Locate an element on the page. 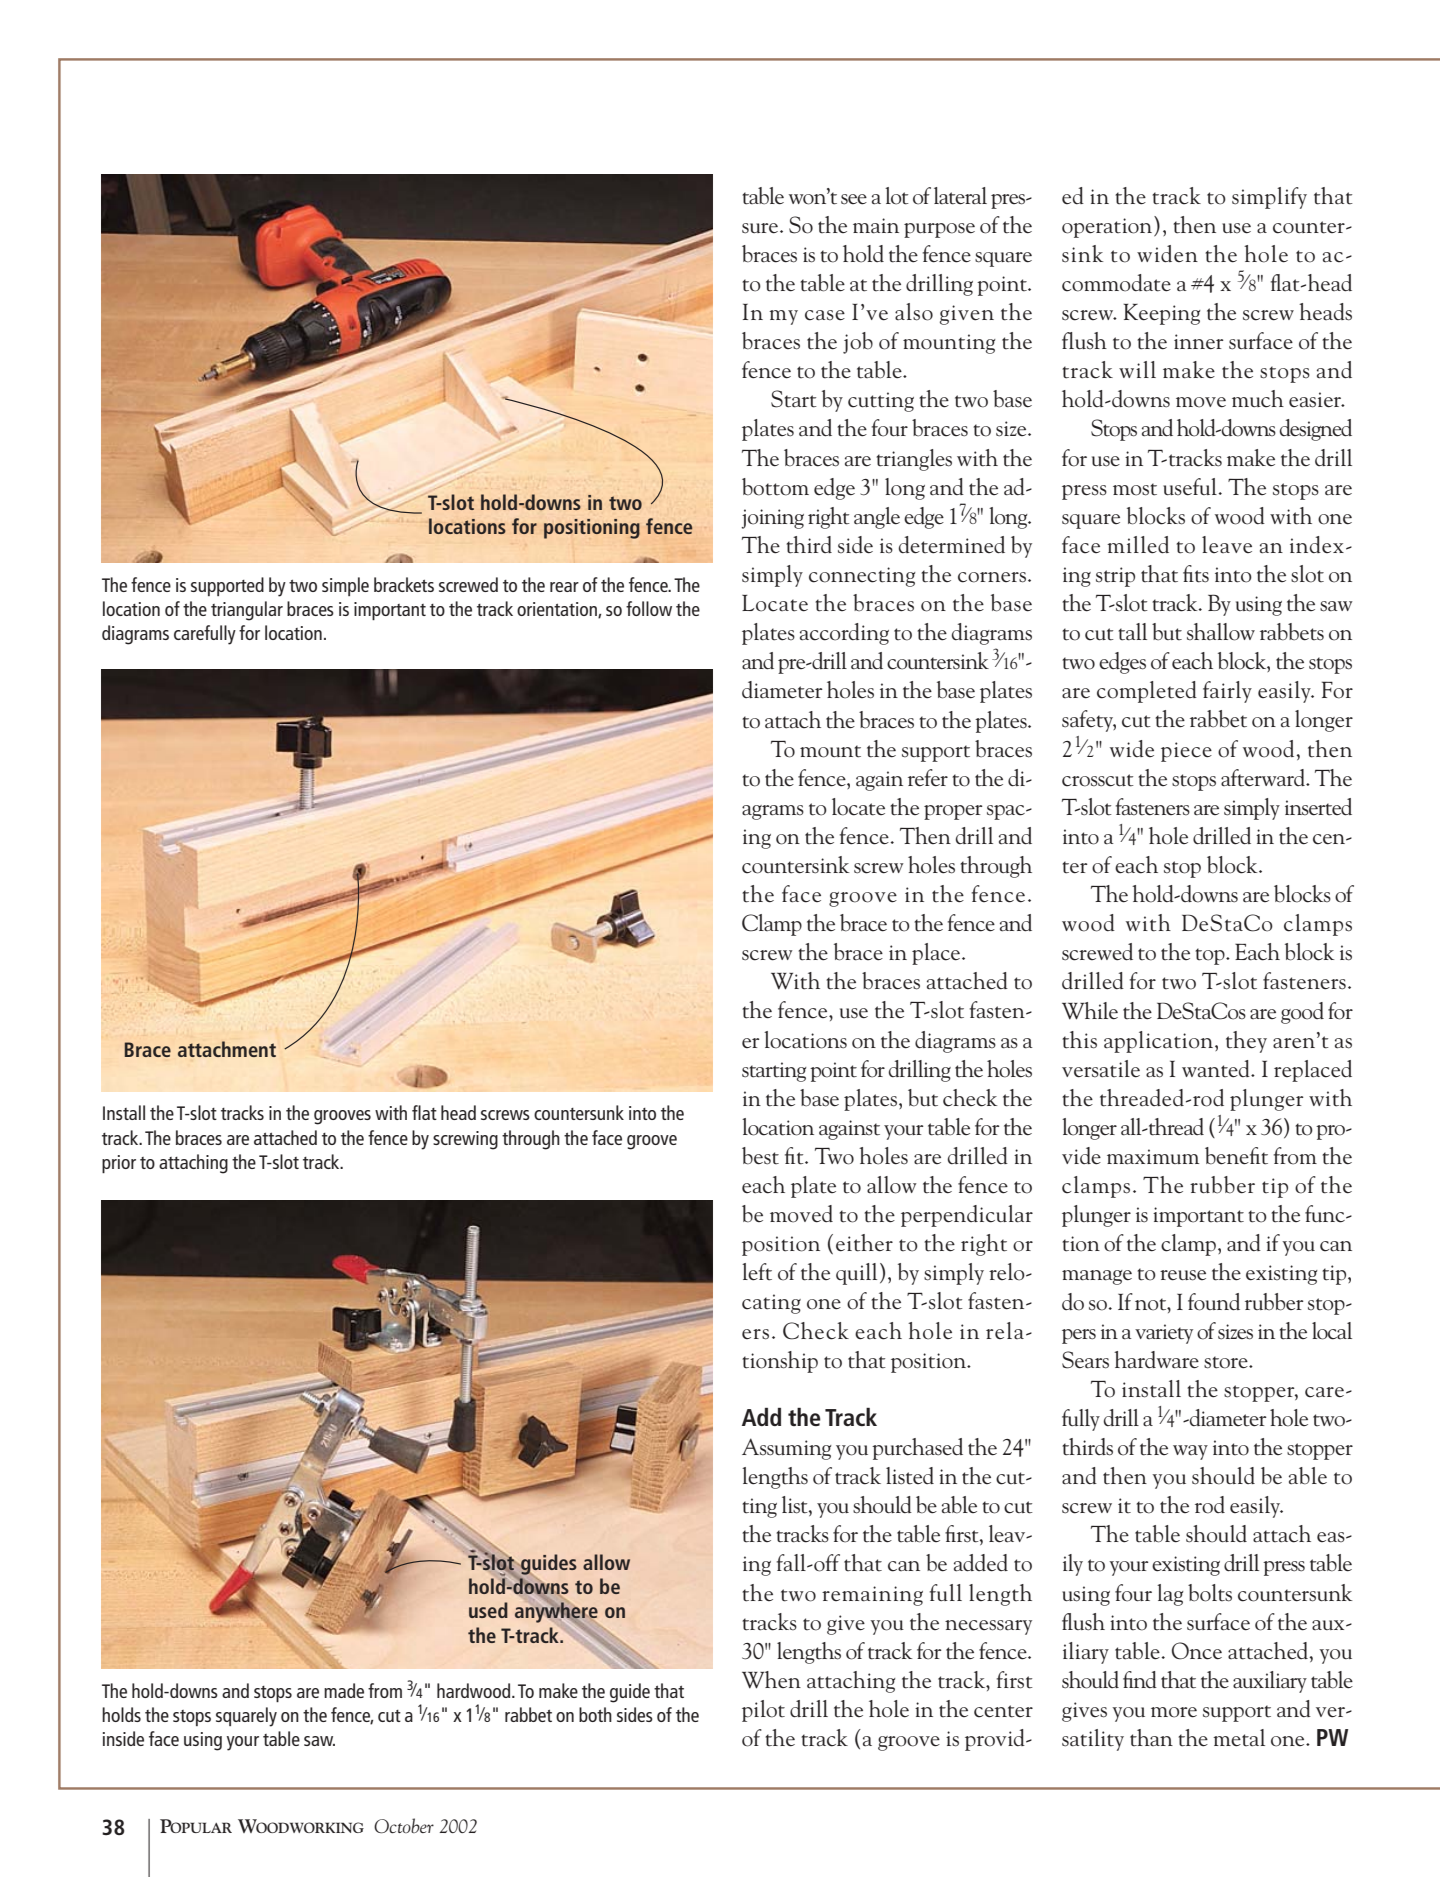 Image resolution: width=1440 pixels, height=1877 pixels. simple is located at coordinates (345, 586).
